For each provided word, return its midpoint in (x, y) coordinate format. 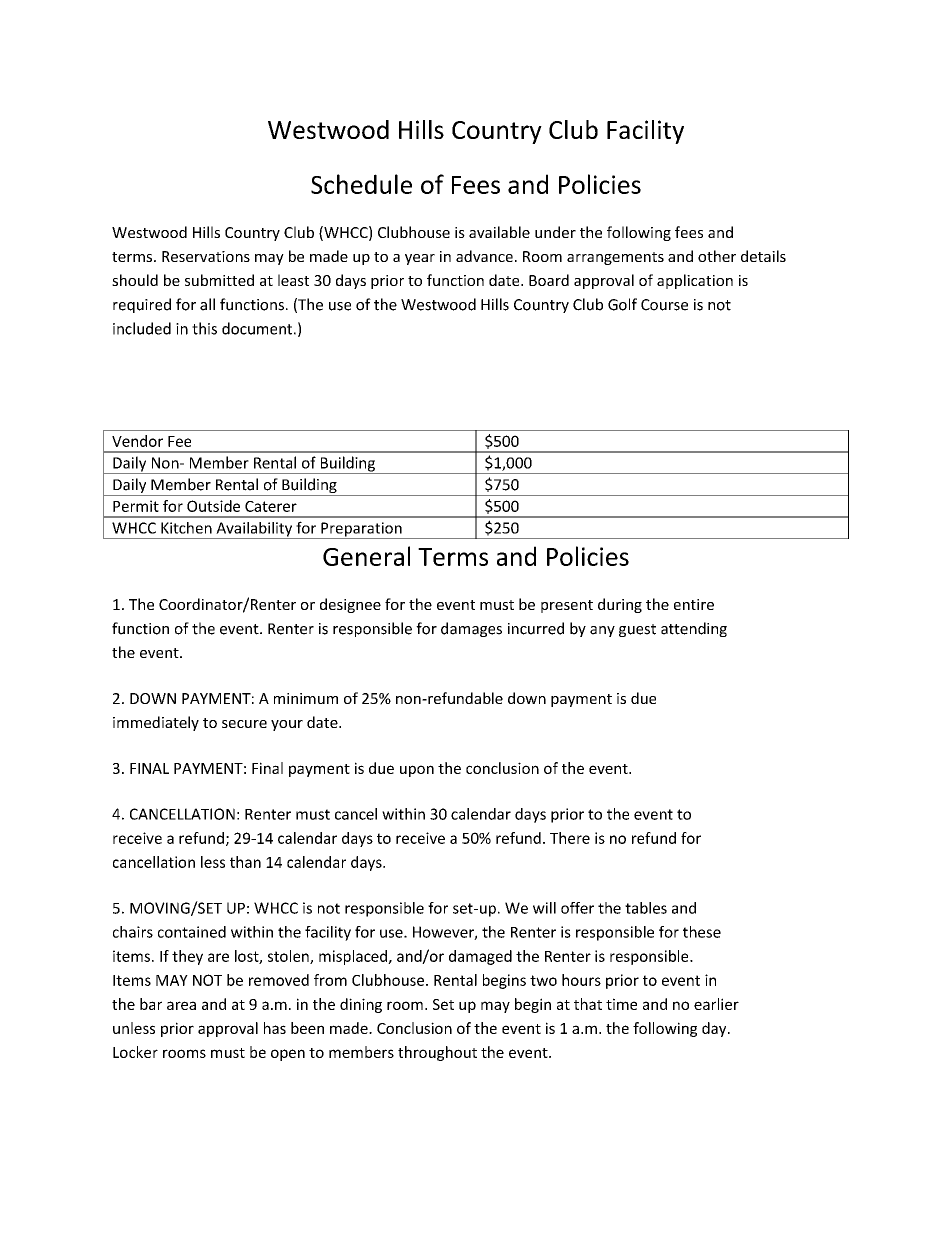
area (181, 1005)
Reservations (206, 256)
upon (417, 771)
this (204, 328)
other (717, 256)
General (366, 556)
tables (646, 908)
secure (244, 724)
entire (694, 604)
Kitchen (186, 528)
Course (664, 305)
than (245, 862)
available (499, 232)
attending (694, 629)
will (544, 908)
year (420, 259)
